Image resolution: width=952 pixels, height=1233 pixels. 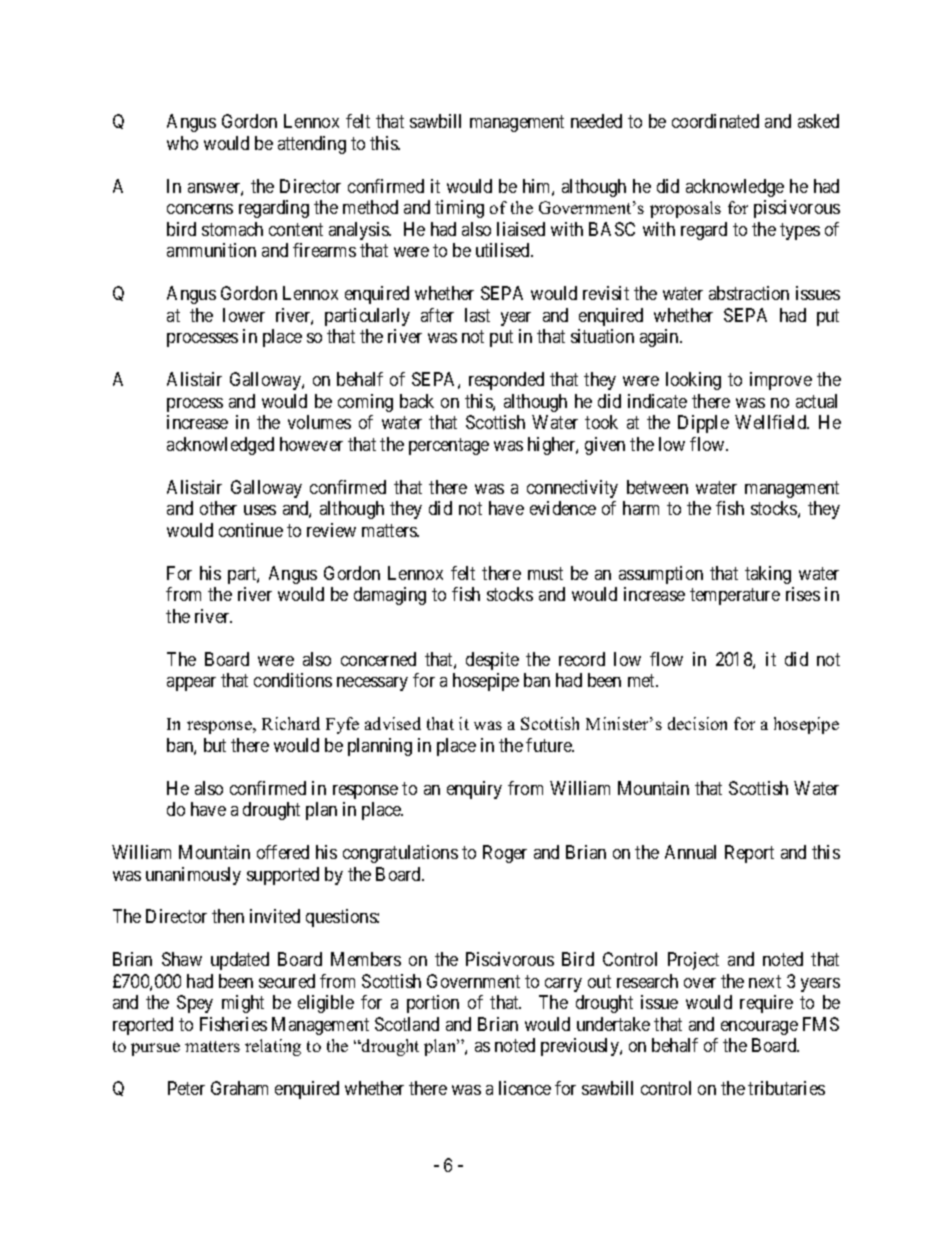 I want to click on Graham, so click(x=239, y=1088).
